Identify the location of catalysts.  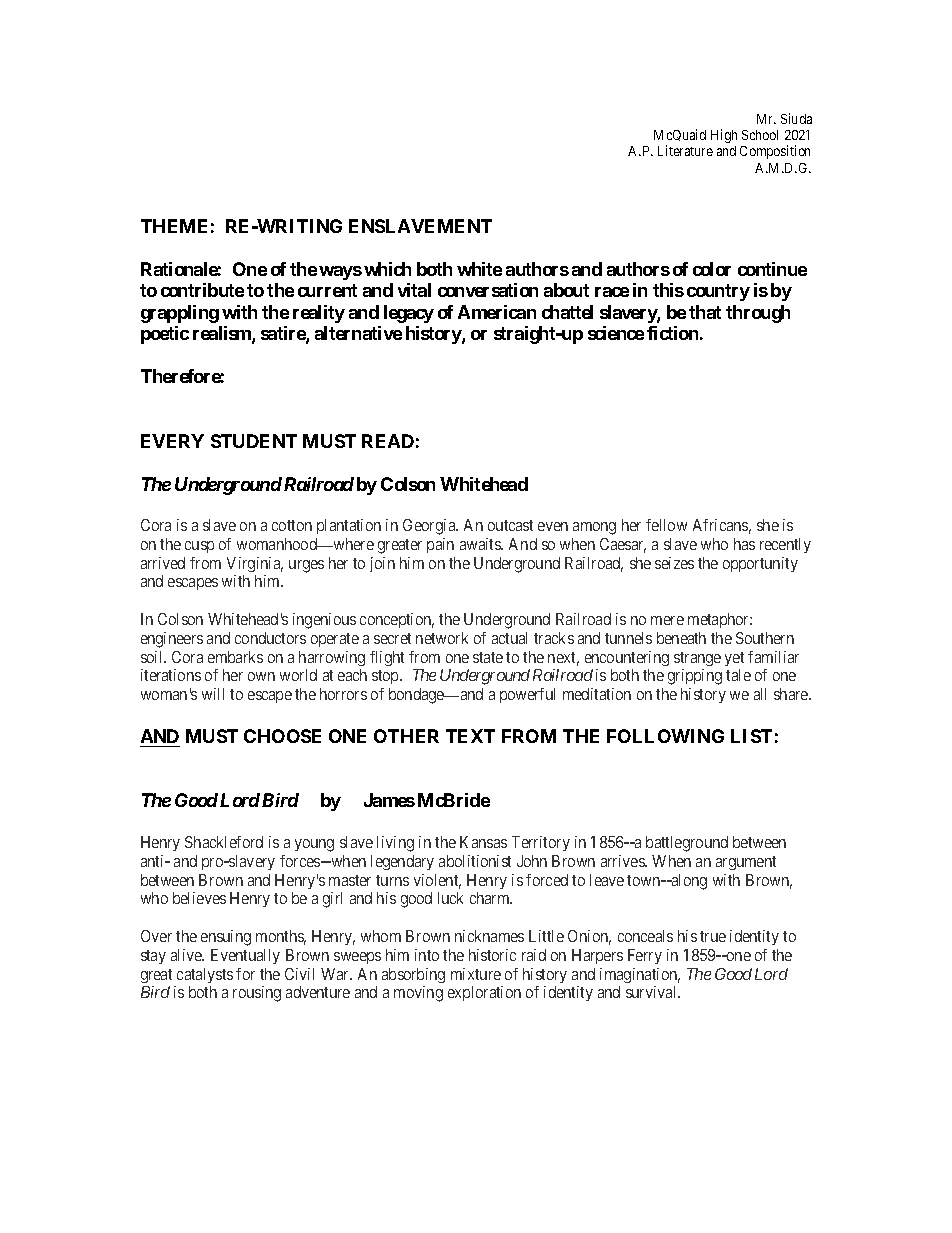
(205, 975).
